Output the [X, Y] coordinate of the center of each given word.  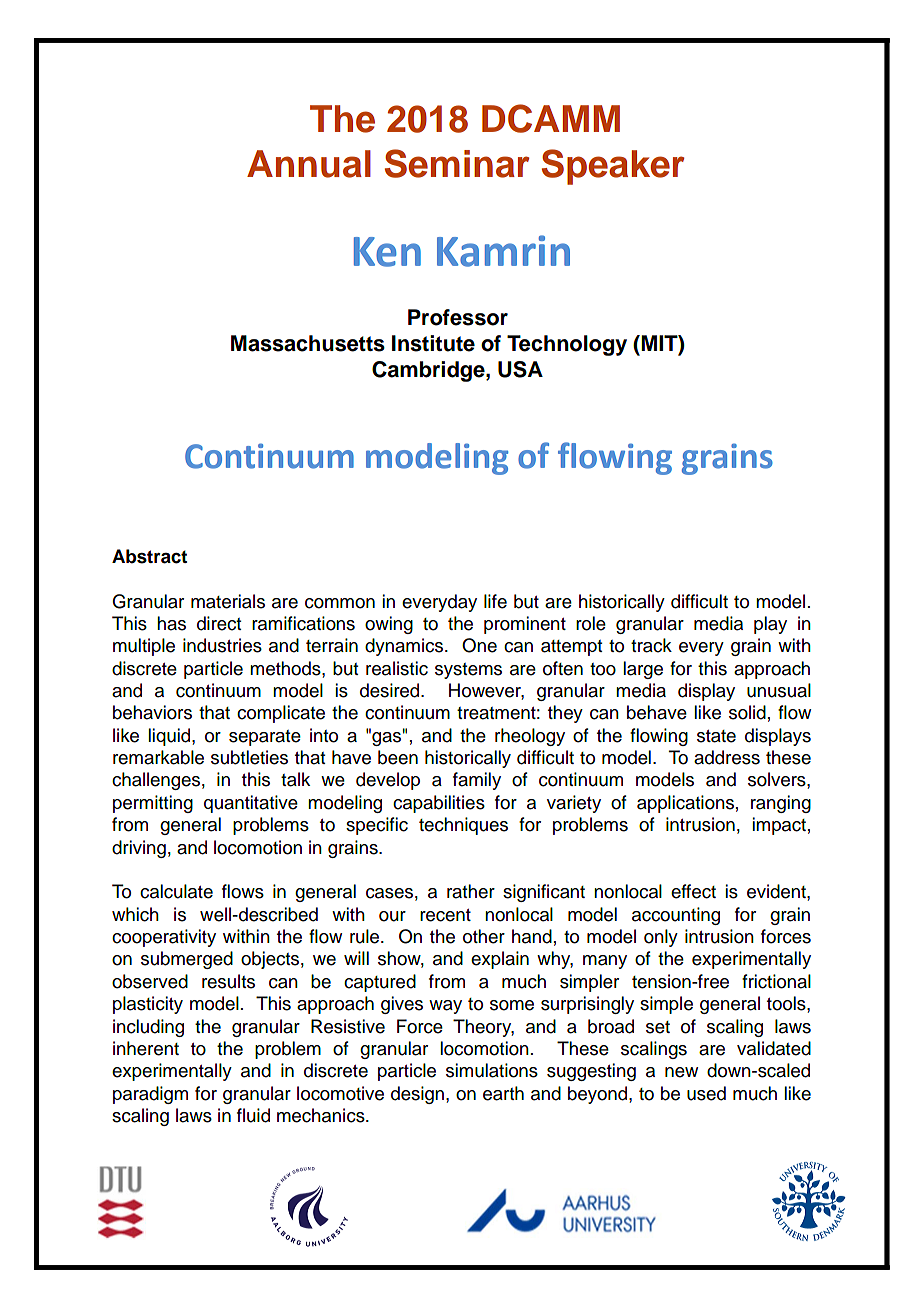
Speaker [613, 167]
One [479, 645]
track [651, 645]
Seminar [457, 163]
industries [222, 645]
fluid [253, 1115]
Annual [309, 164]
